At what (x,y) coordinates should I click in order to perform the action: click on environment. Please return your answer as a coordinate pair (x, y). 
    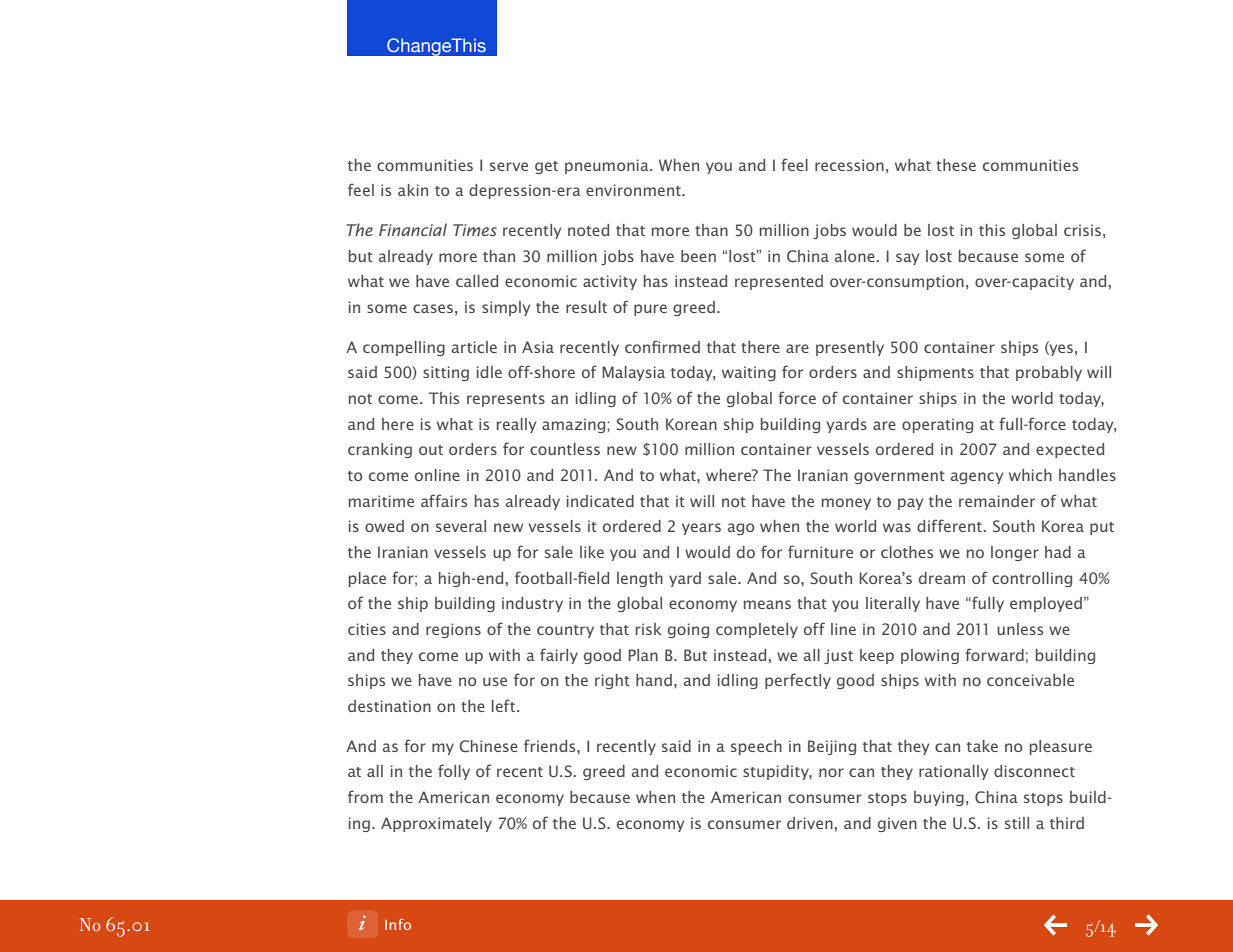
    Looking at the image, I should click on (634, 190).
